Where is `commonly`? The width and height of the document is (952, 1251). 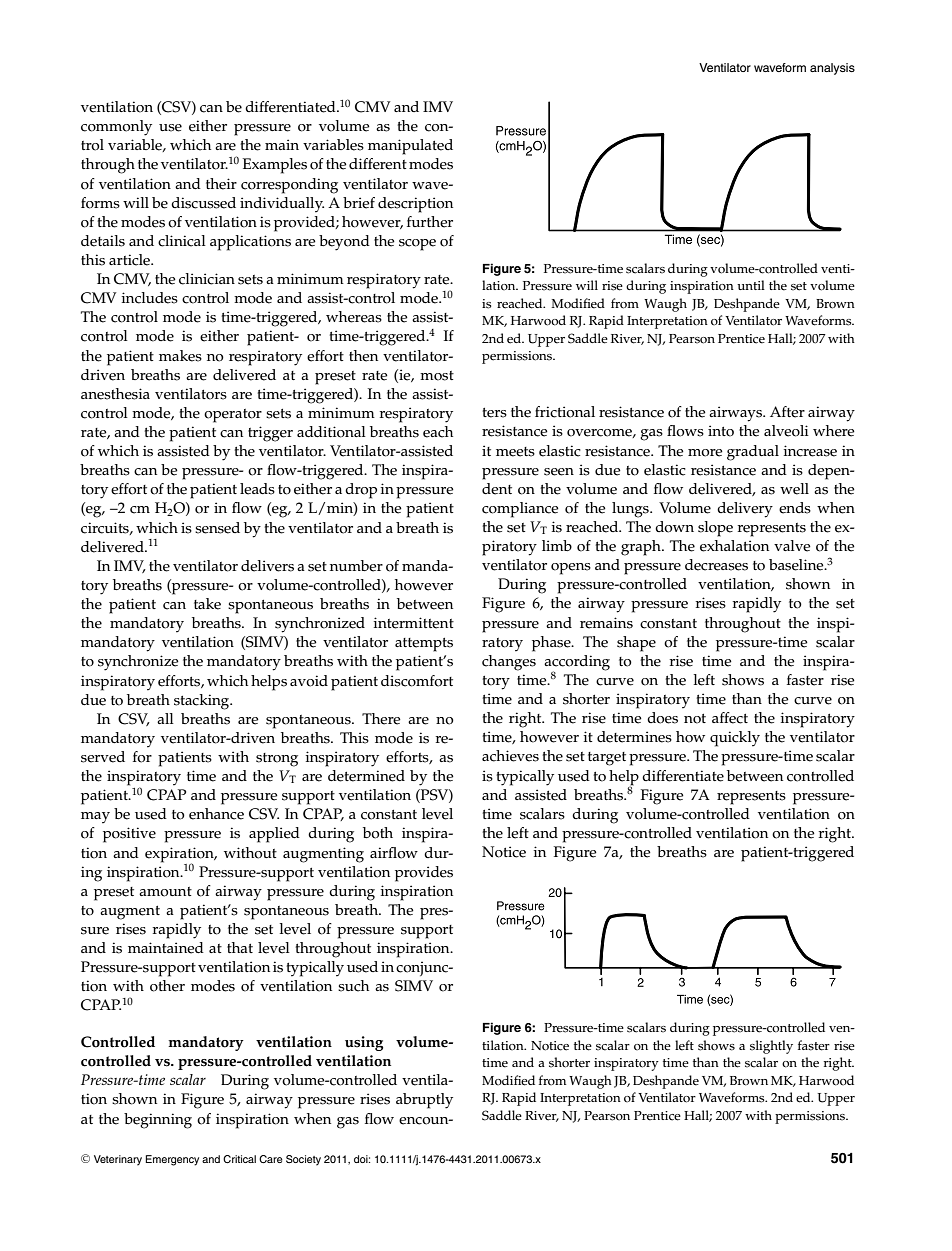 commonly is located at coordinates (116, 128).
